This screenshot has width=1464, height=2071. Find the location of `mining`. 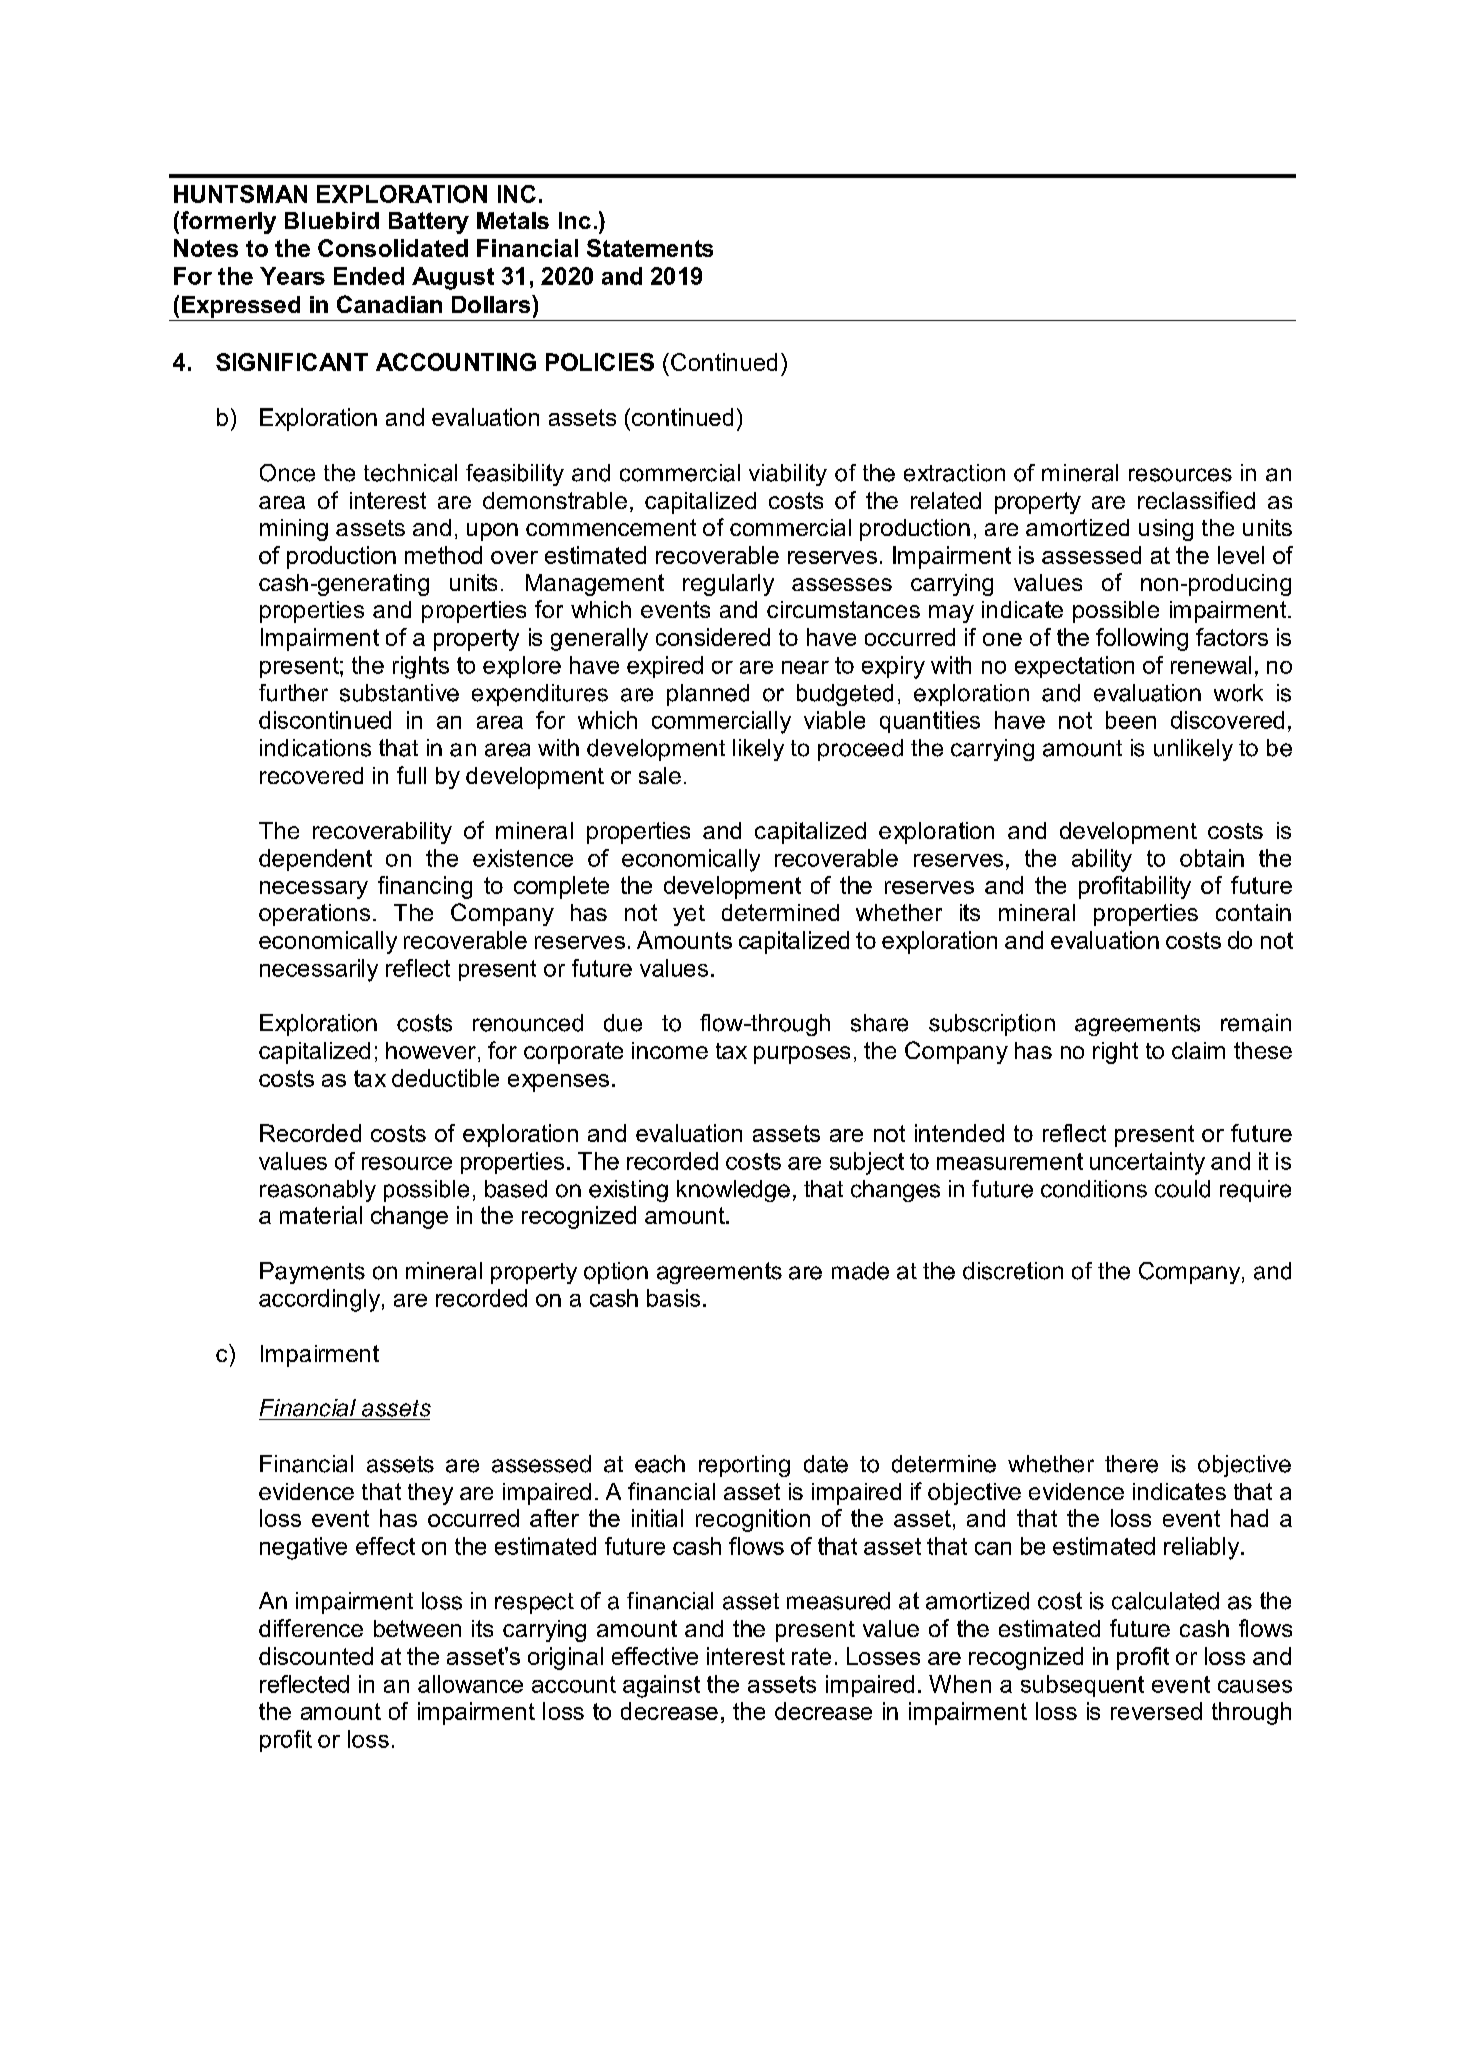

mining is located at coordinates (294, 530).
